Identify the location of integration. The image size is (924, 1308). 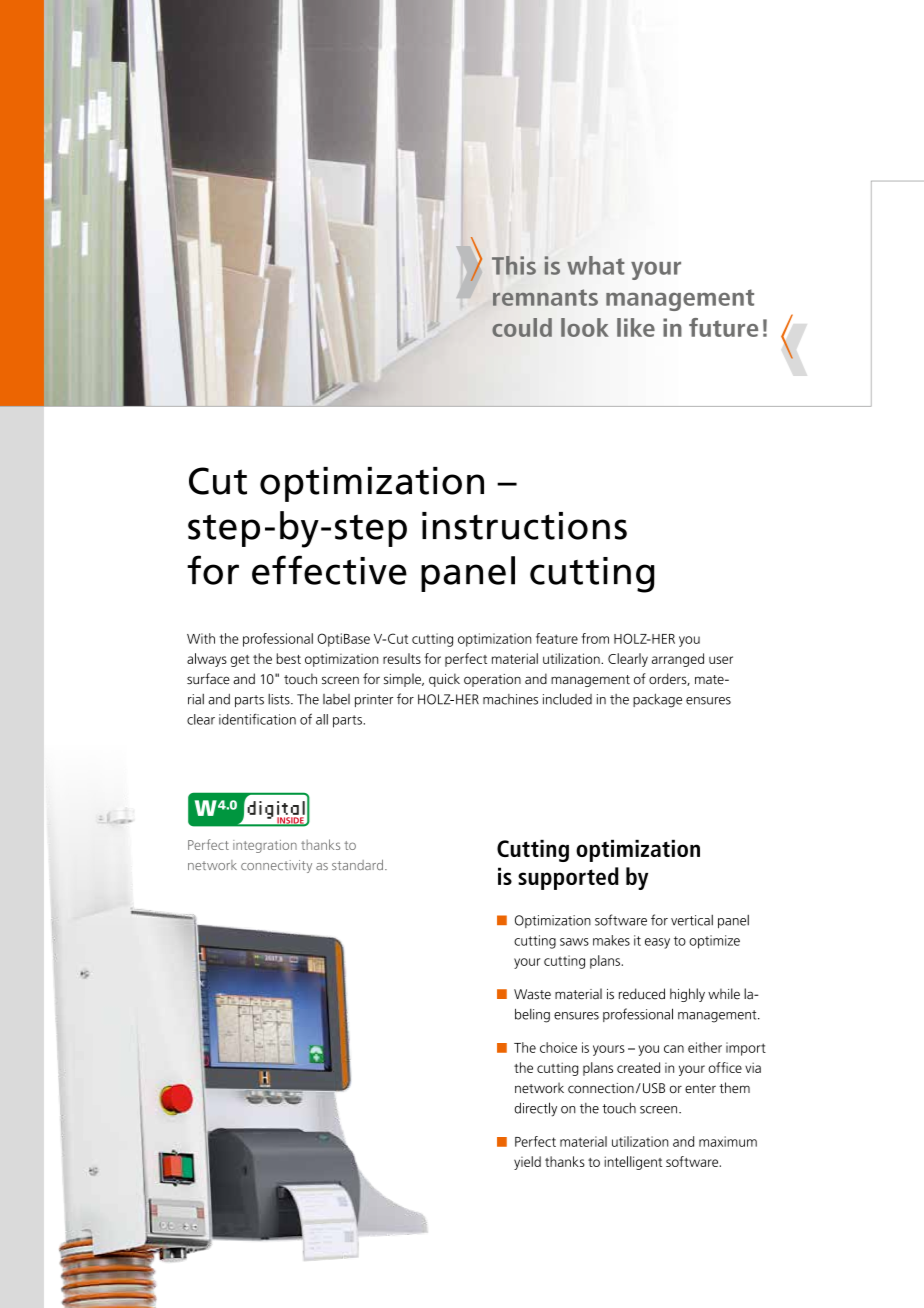
(265, 846).
